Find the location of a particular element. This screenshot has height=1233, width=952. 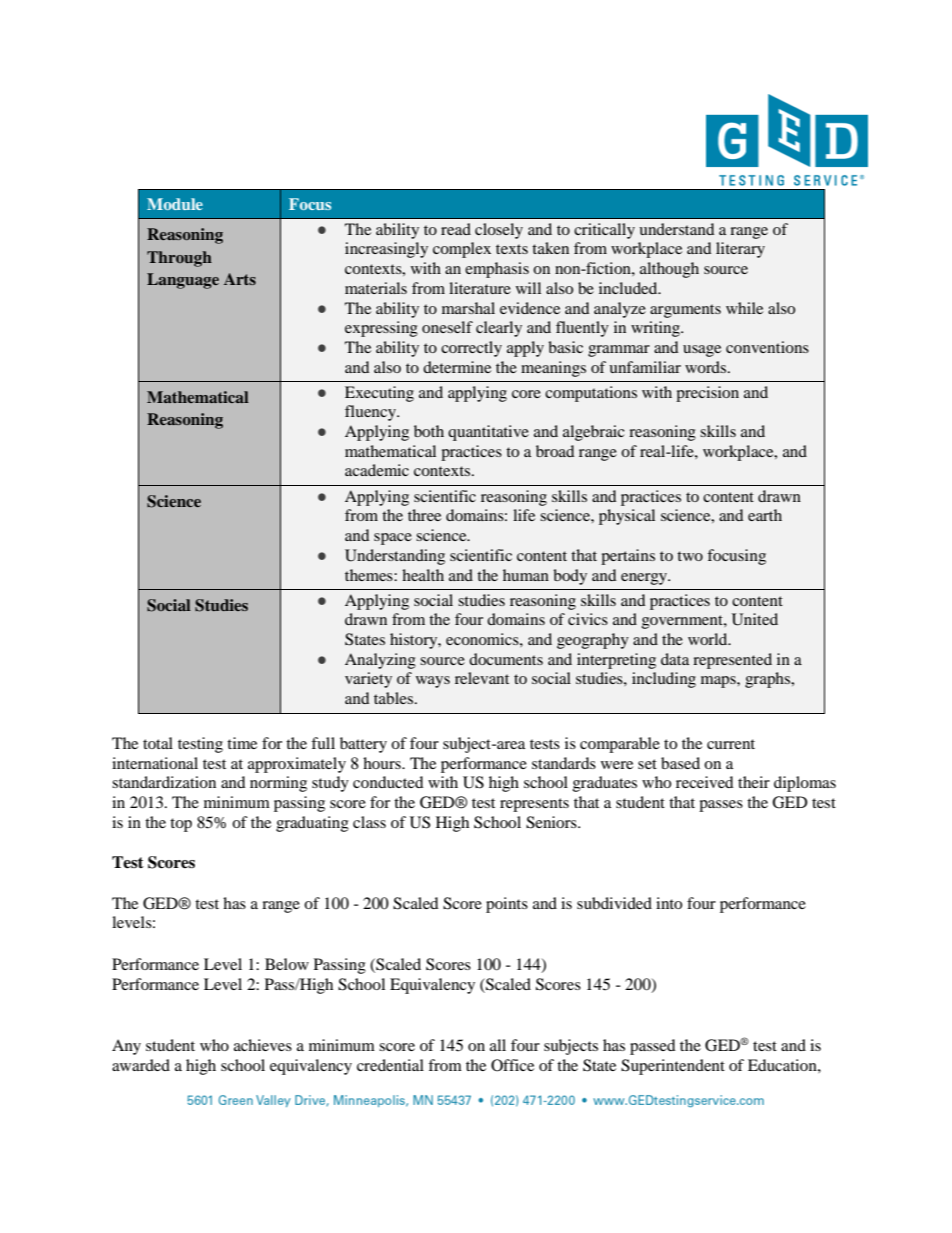

two is located at coordinates (690, 556).
